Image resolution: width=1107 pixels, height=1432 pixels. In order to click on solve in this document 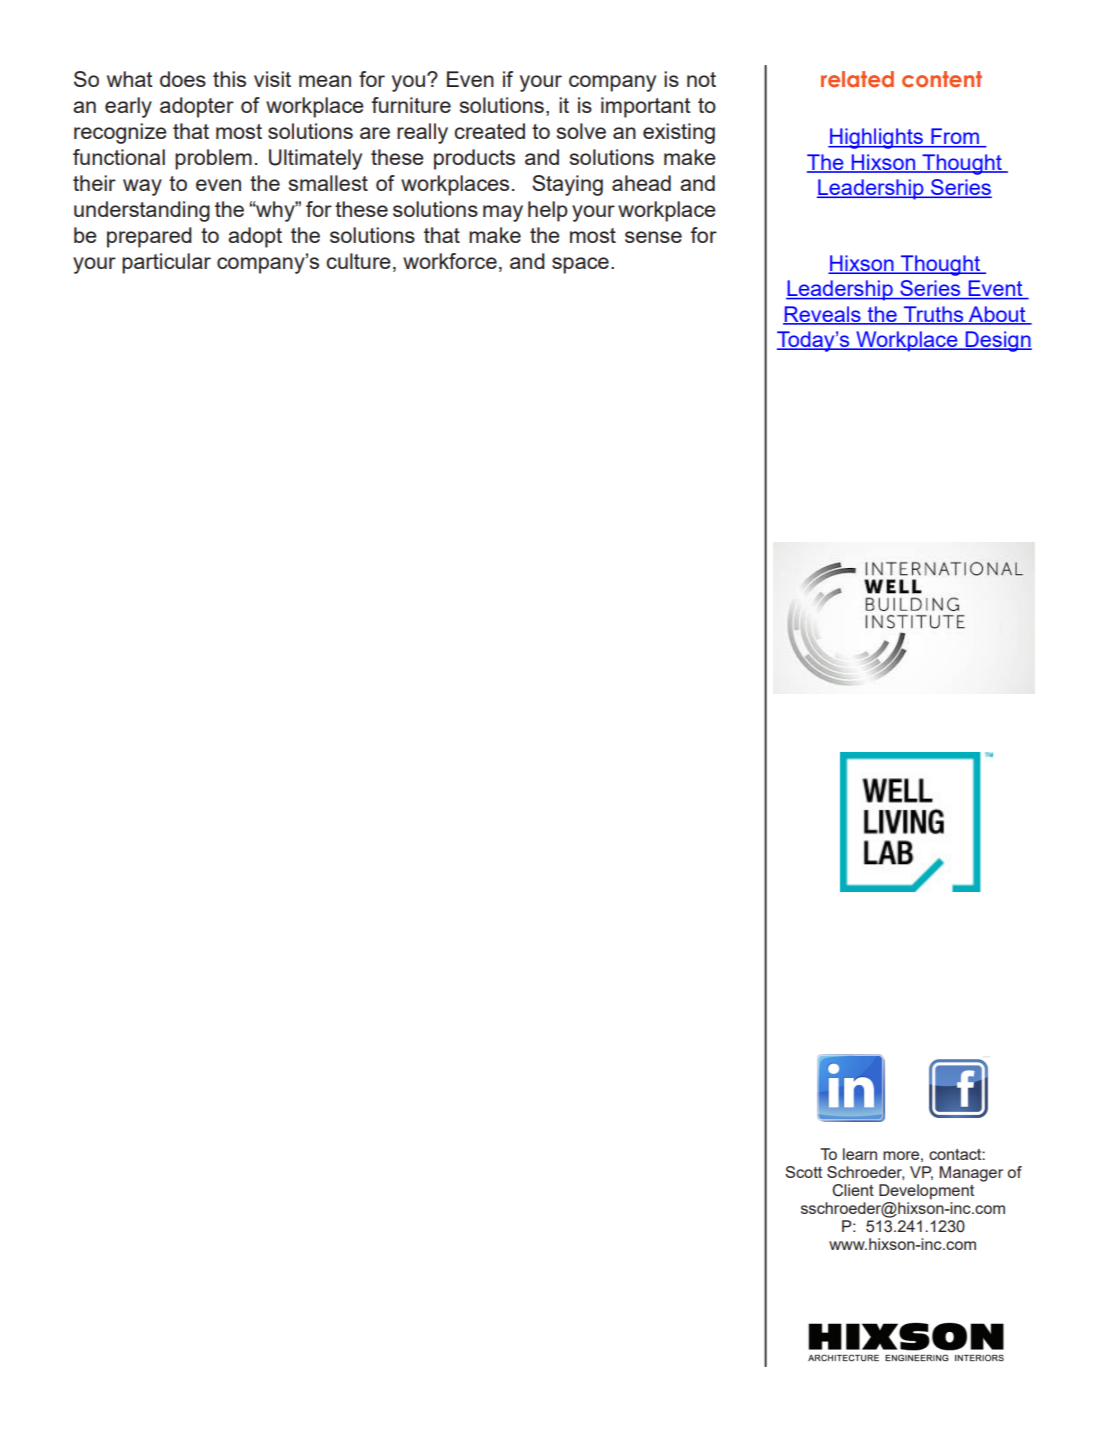, I will do `click(581, 131)`.
